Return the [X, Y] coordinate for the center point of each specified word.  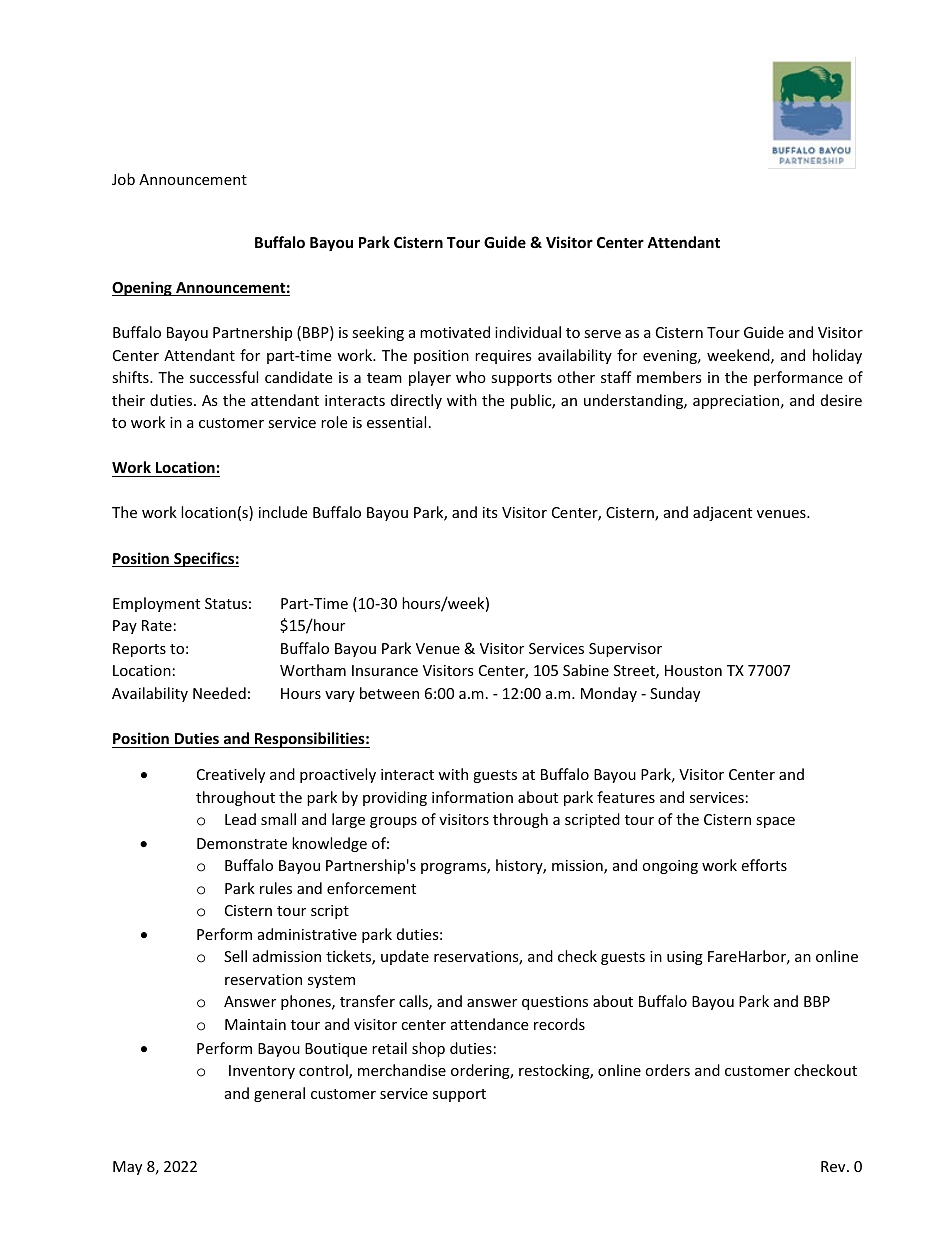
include [283, 512]
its [490, 512]
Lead [240, 819]
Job [123, 179]
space [775, 822]
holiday [837, 356]
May [127, 1168]
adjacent [722, 513]
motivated [455, 332]
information [472, 797]
